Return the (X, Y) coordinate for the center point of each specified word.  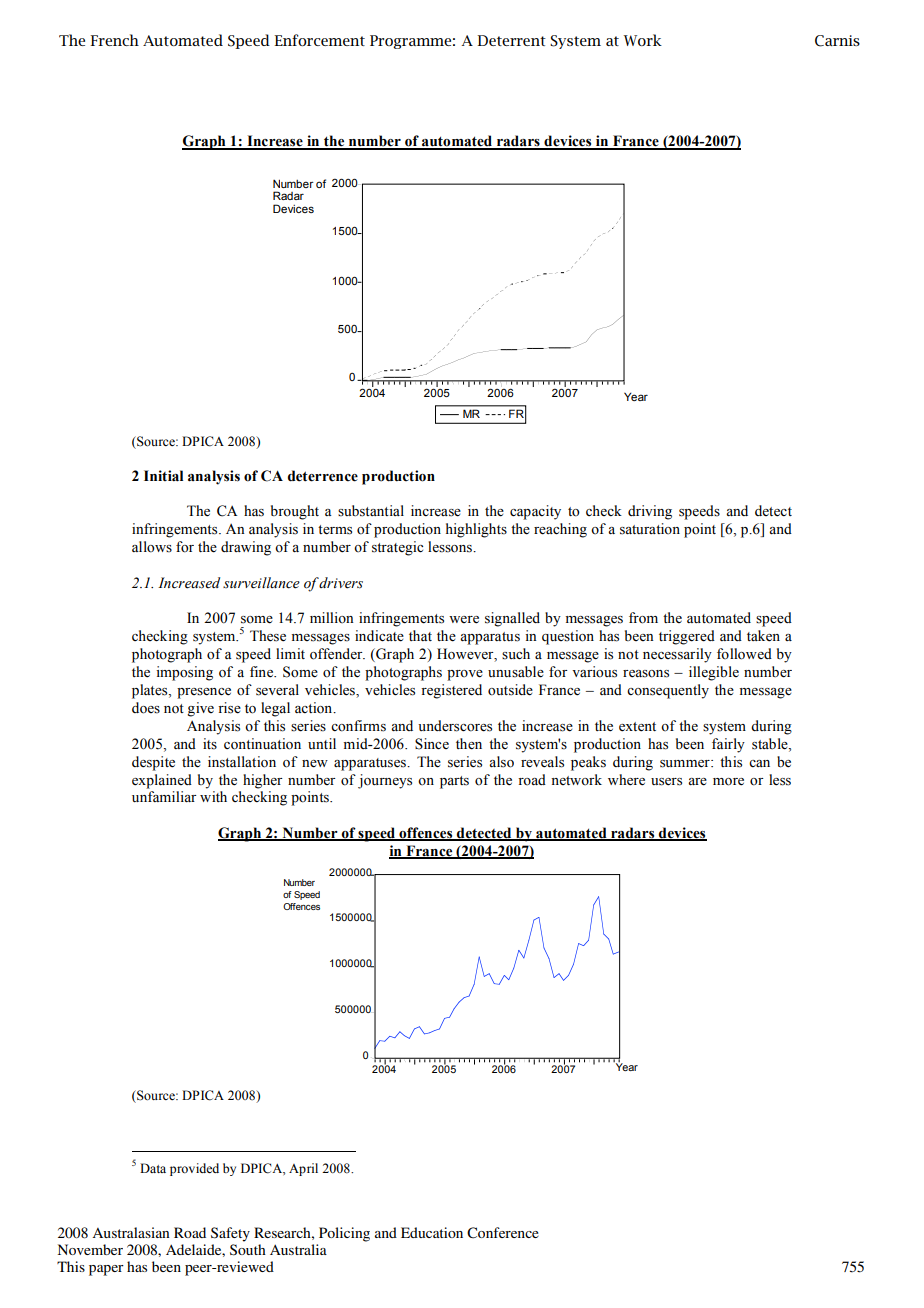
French (114, 40)
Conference (503, 1233)
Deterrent (511, 40)
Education (432, 1232)
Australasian (131, 1232)
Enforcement (319, 40)
